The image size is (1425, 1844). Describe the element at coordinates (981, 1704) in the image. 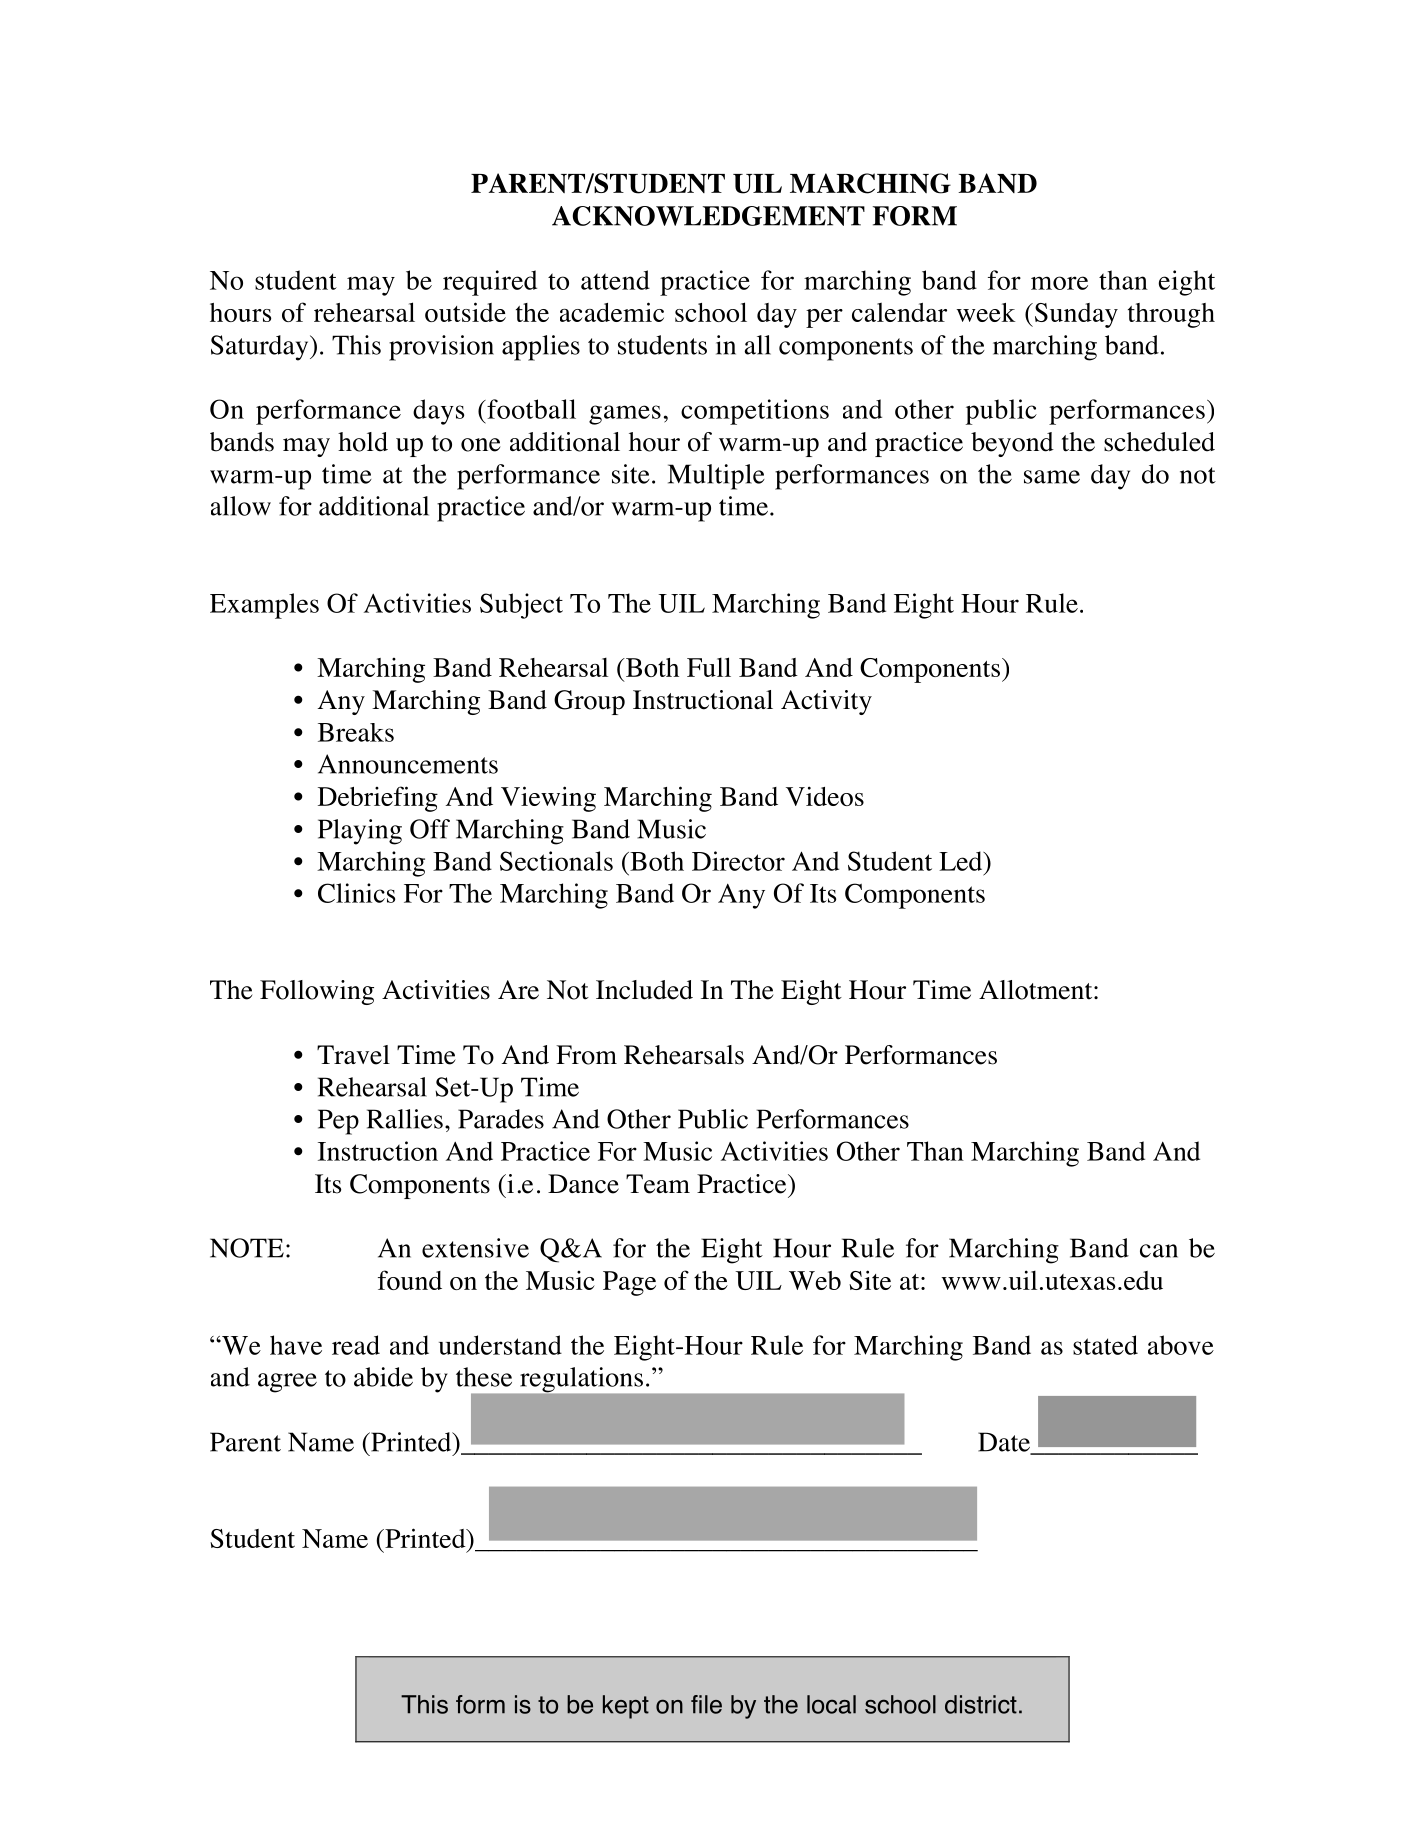

I see `district` at that location.
